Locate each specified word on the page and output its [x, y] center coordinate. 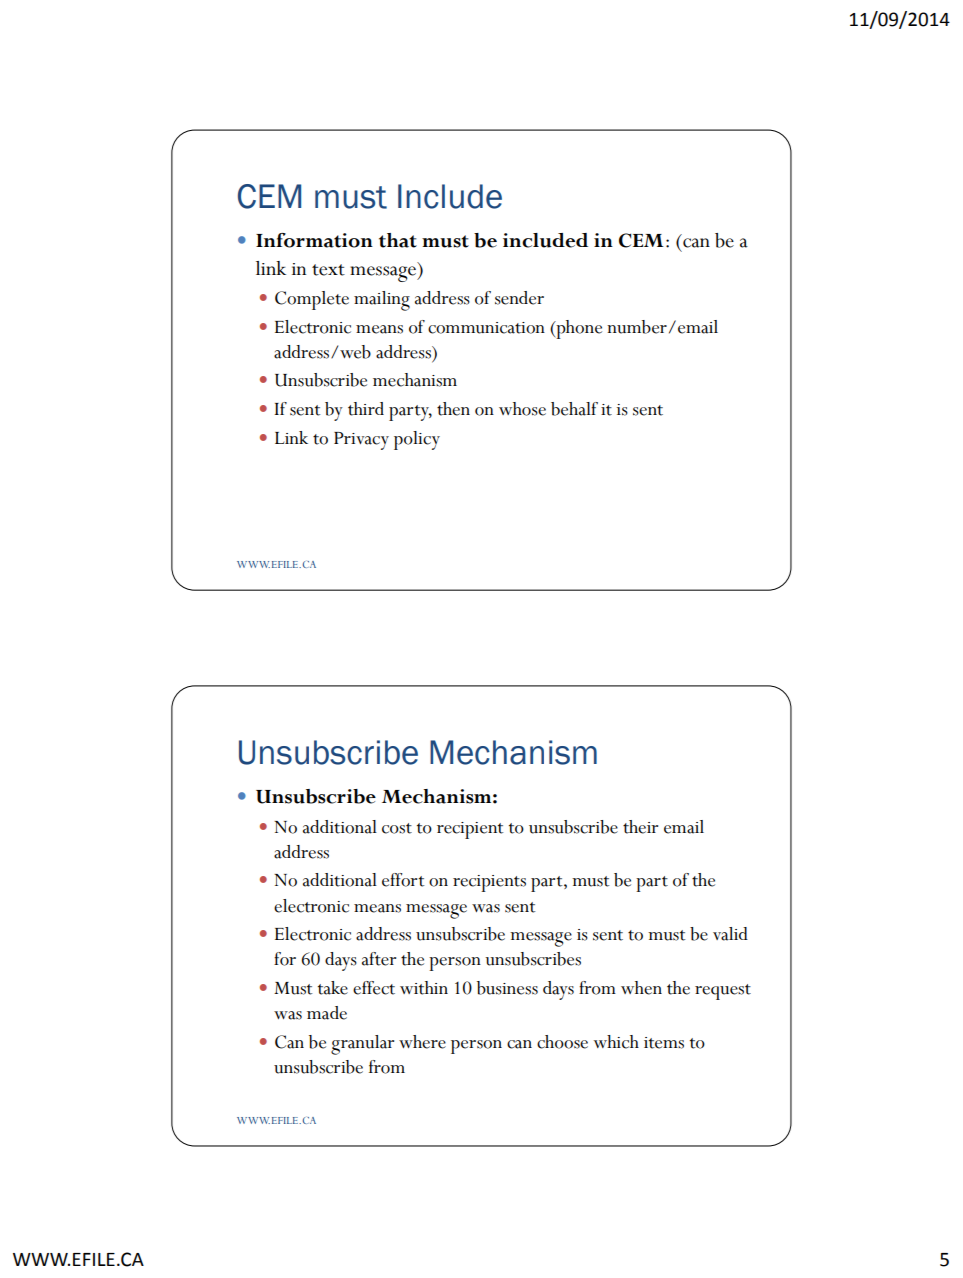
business [507, 988]
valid [730, 934]
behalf [574, 409]
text [328, 270]
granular [362, 1045]
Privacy [361, 441]
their [640, 827]
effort [403, 880]
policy [417, 440]
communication [486, 328]
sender [519, 298]
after [379, 959]
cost [397, 828]
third [366, 409]
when [641, 988]
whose [522, 409]
